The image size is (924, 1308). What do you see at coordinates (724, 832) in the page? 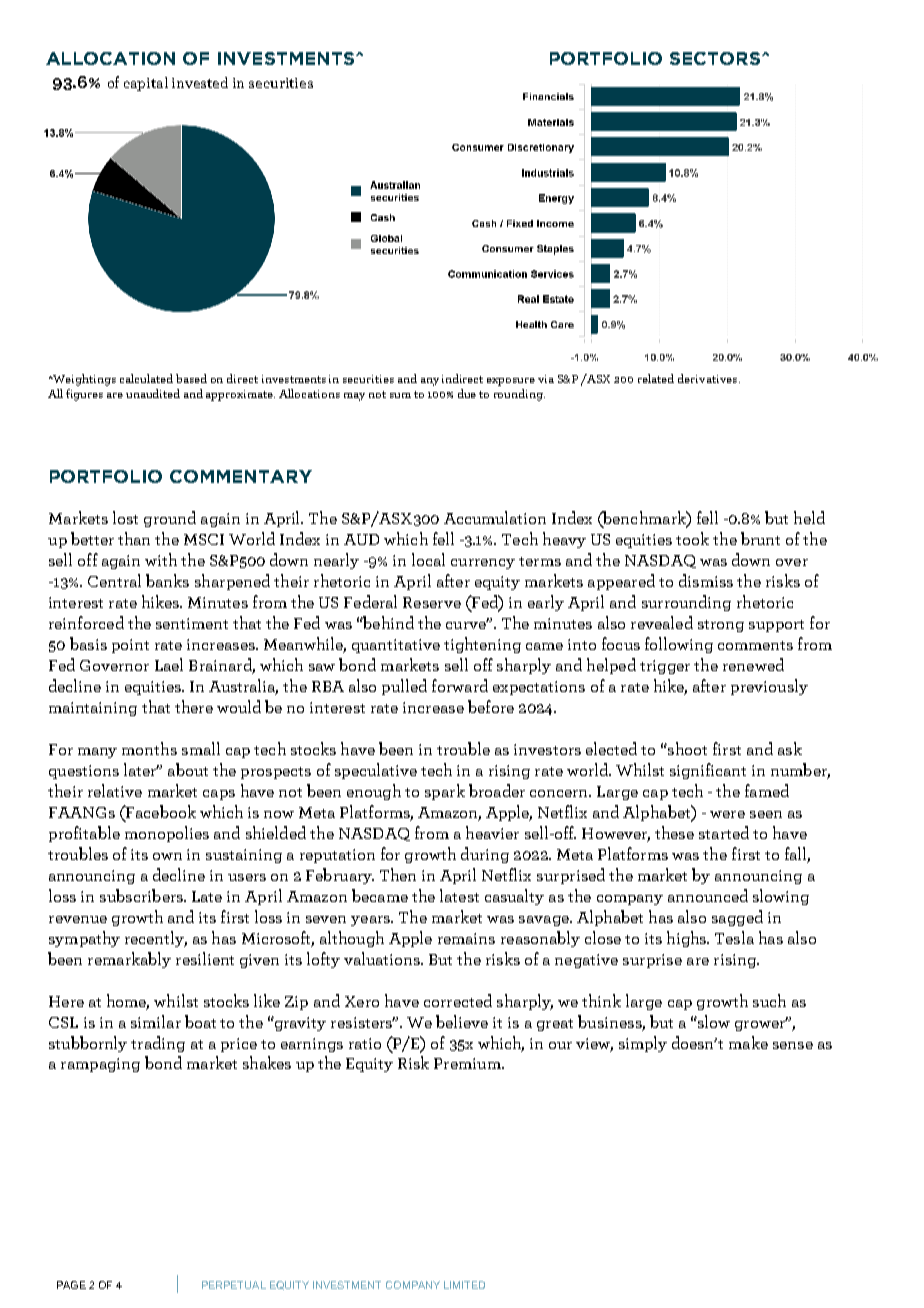
I see `started` at bounding box center [724, 832].
